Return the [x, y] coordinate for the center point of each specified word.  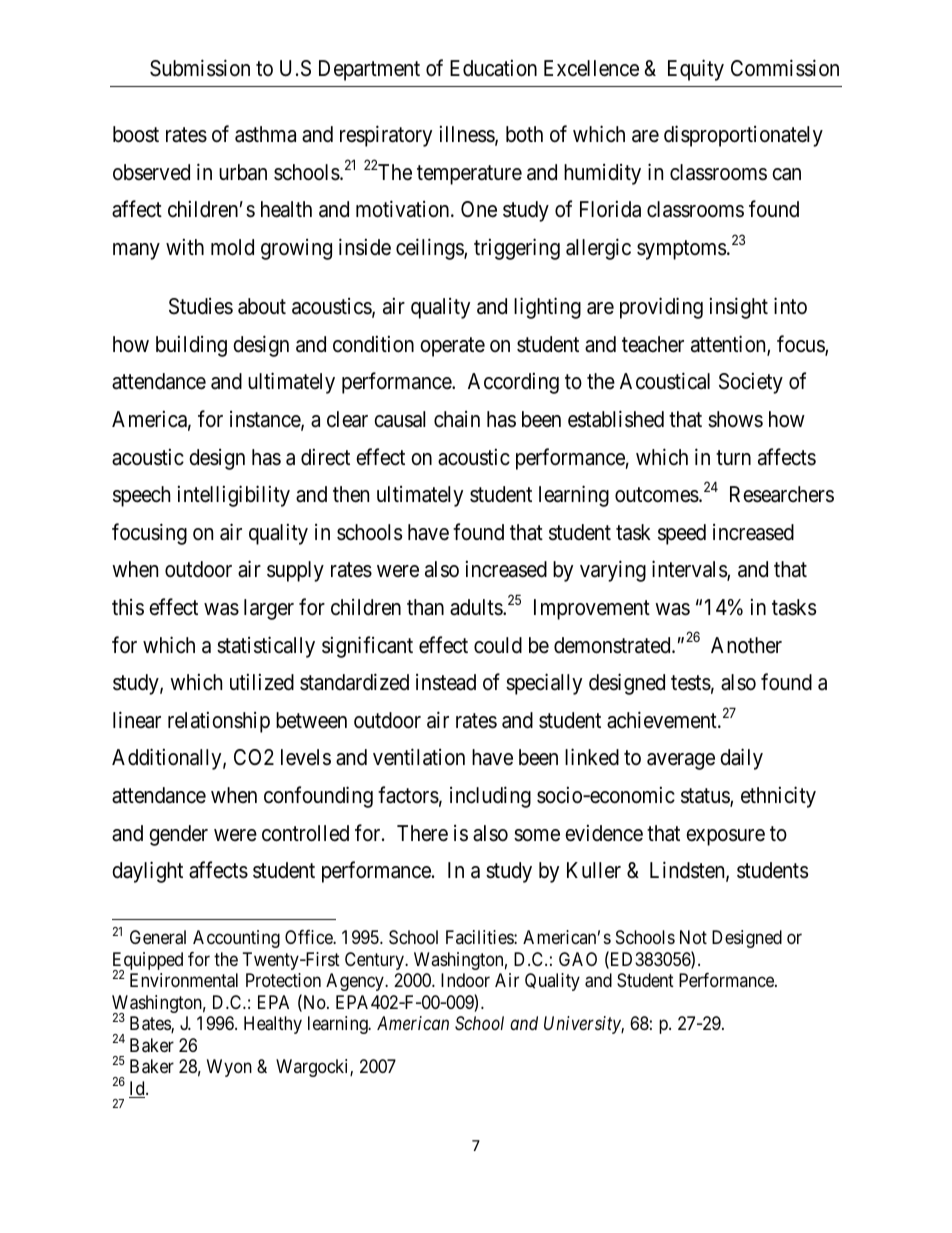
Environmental [184, 980]
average [681, 761]
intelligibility [234, 496]
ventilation [419, 757]
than [425, 607]
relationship [219, 722]
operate [452, 347]
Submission [200, 68]
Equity [696, 70]
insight [739, 308]
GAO [578, 959]
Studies [201, 306]
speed [682, 534]
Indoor [465, 980]
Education [493, 68]
